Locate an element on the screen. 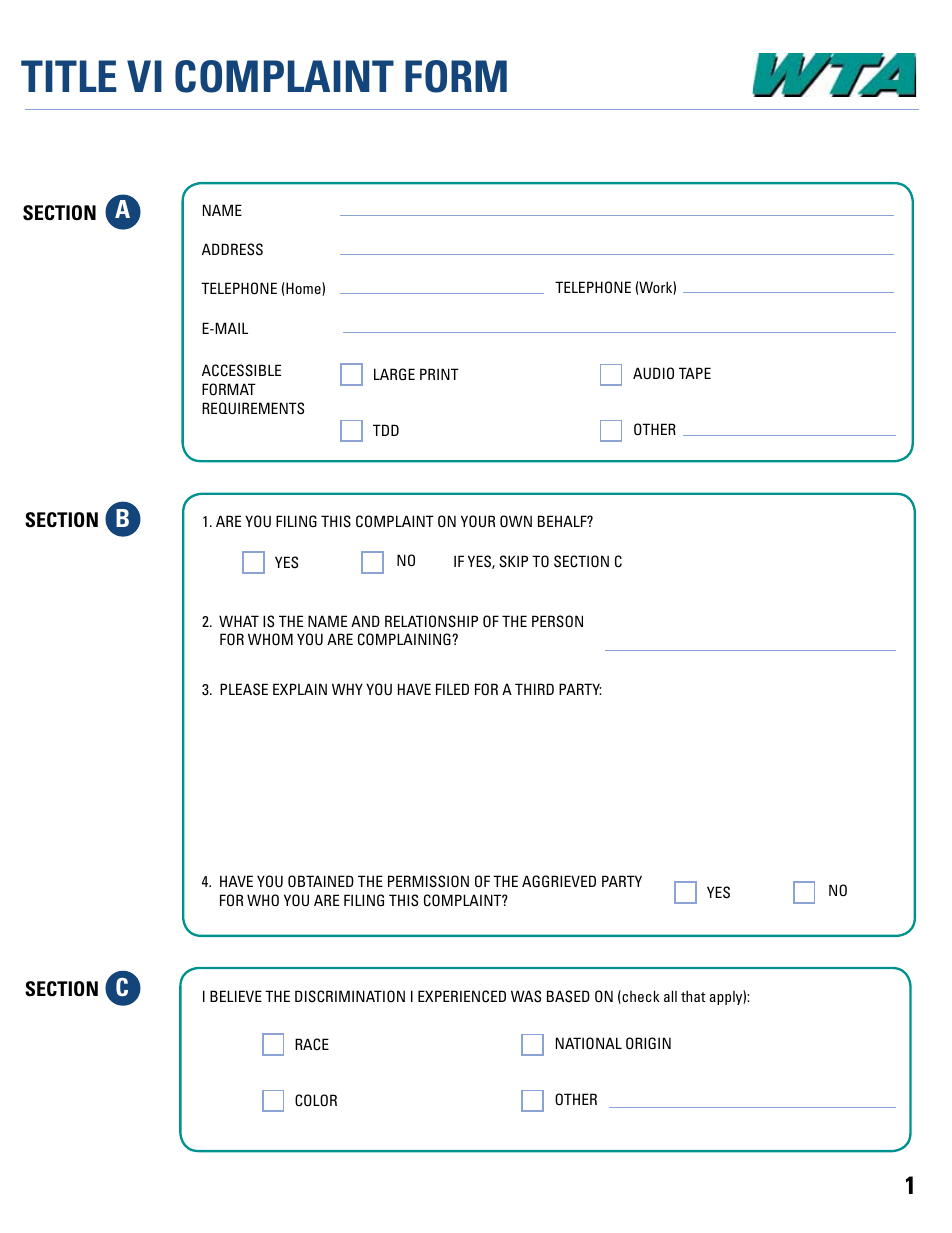 Image resolution: width=952 pixels, height=1233 pixels. AND is located at coordinates (365, 621).
